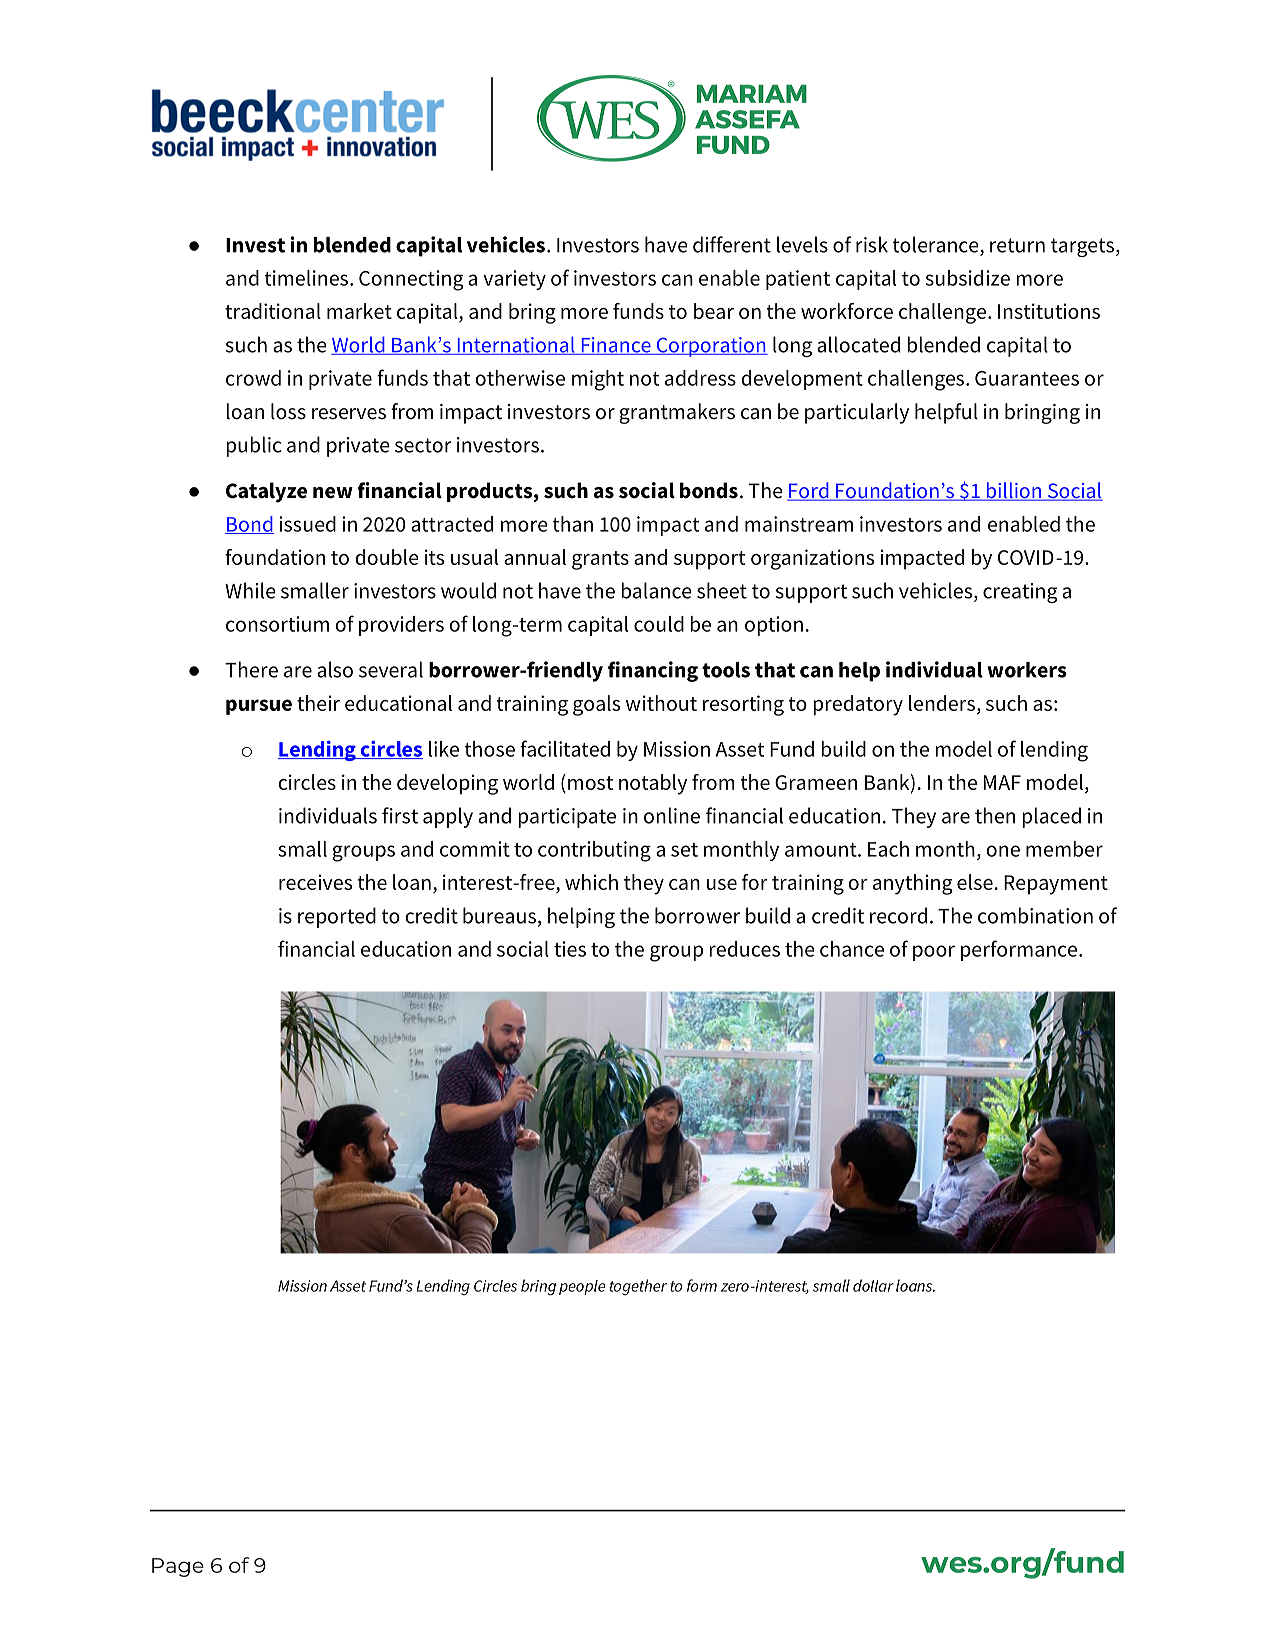 The image size is (1275, 1650). What do you see at coordinates (616, 346) in the screenshot?
I see `Finance` at bounding box center [616, 346].
